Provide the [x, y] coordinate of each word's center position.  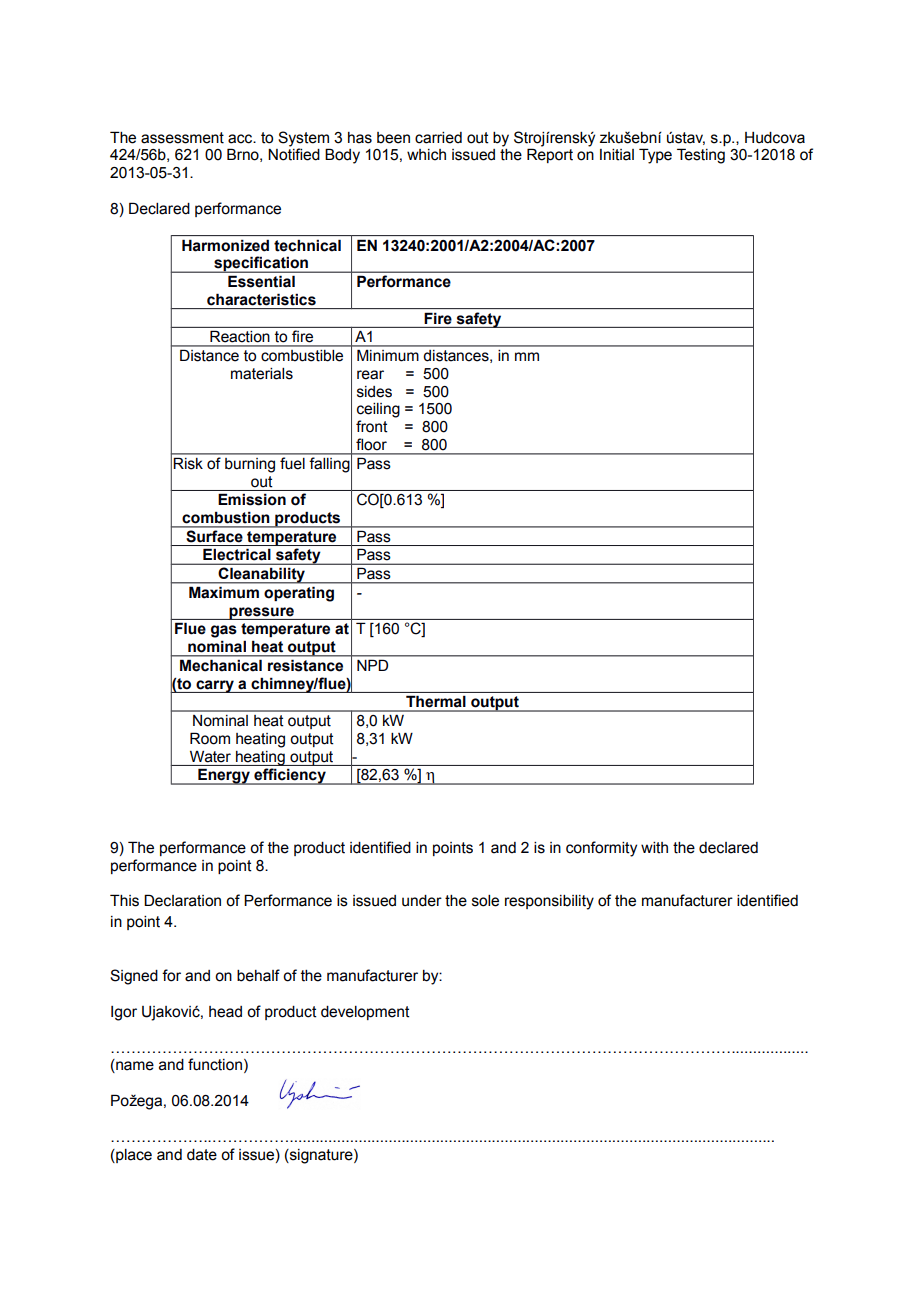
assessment [182, 138]
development [365, 1013]
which [426, 155]
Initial [617, 155]
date [202, 1155]
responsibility [549, 902]
